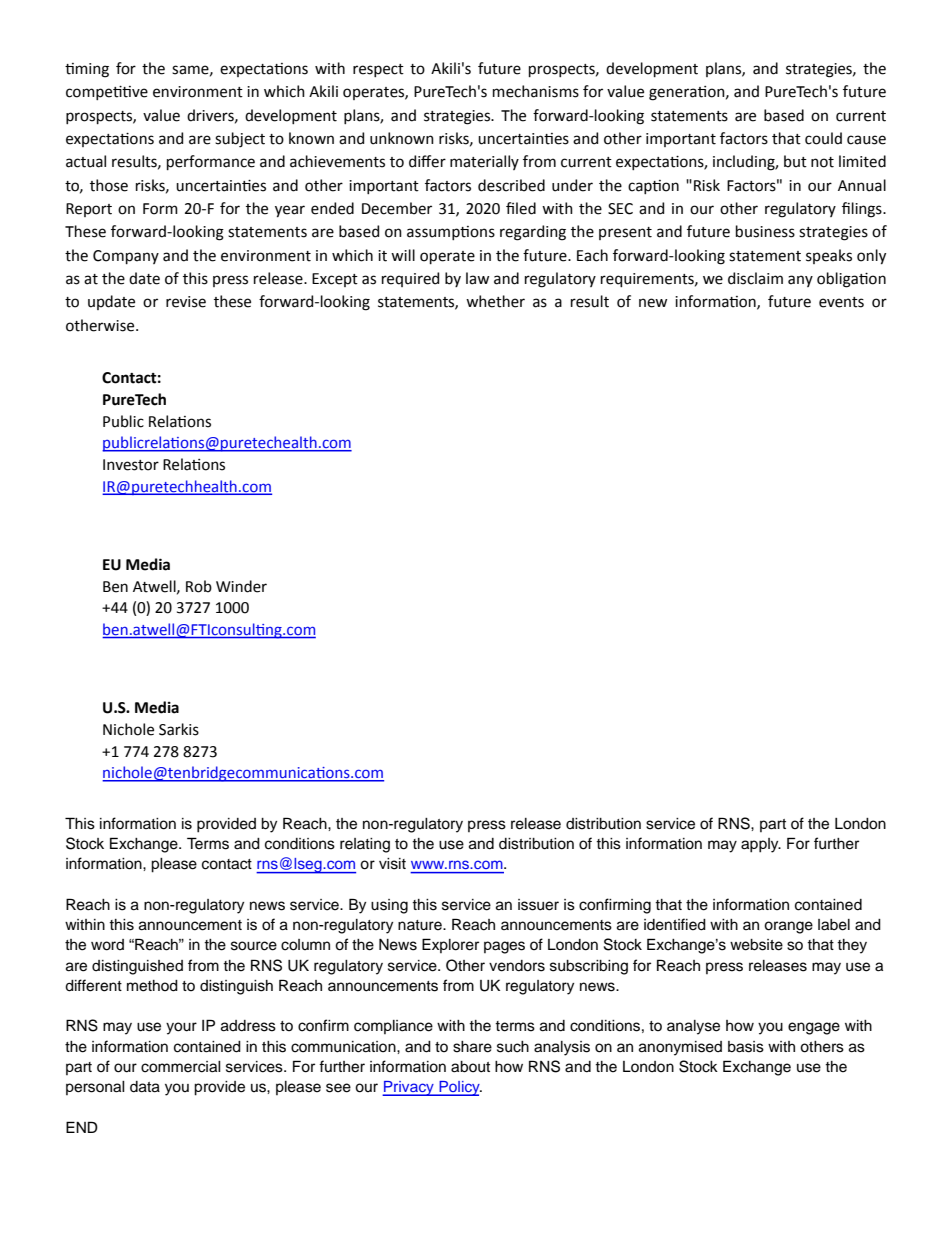 The width and height of the document is (952, 1233). Describe the element at coordinates (761, 845) in the document. I see `apply` at that location.
